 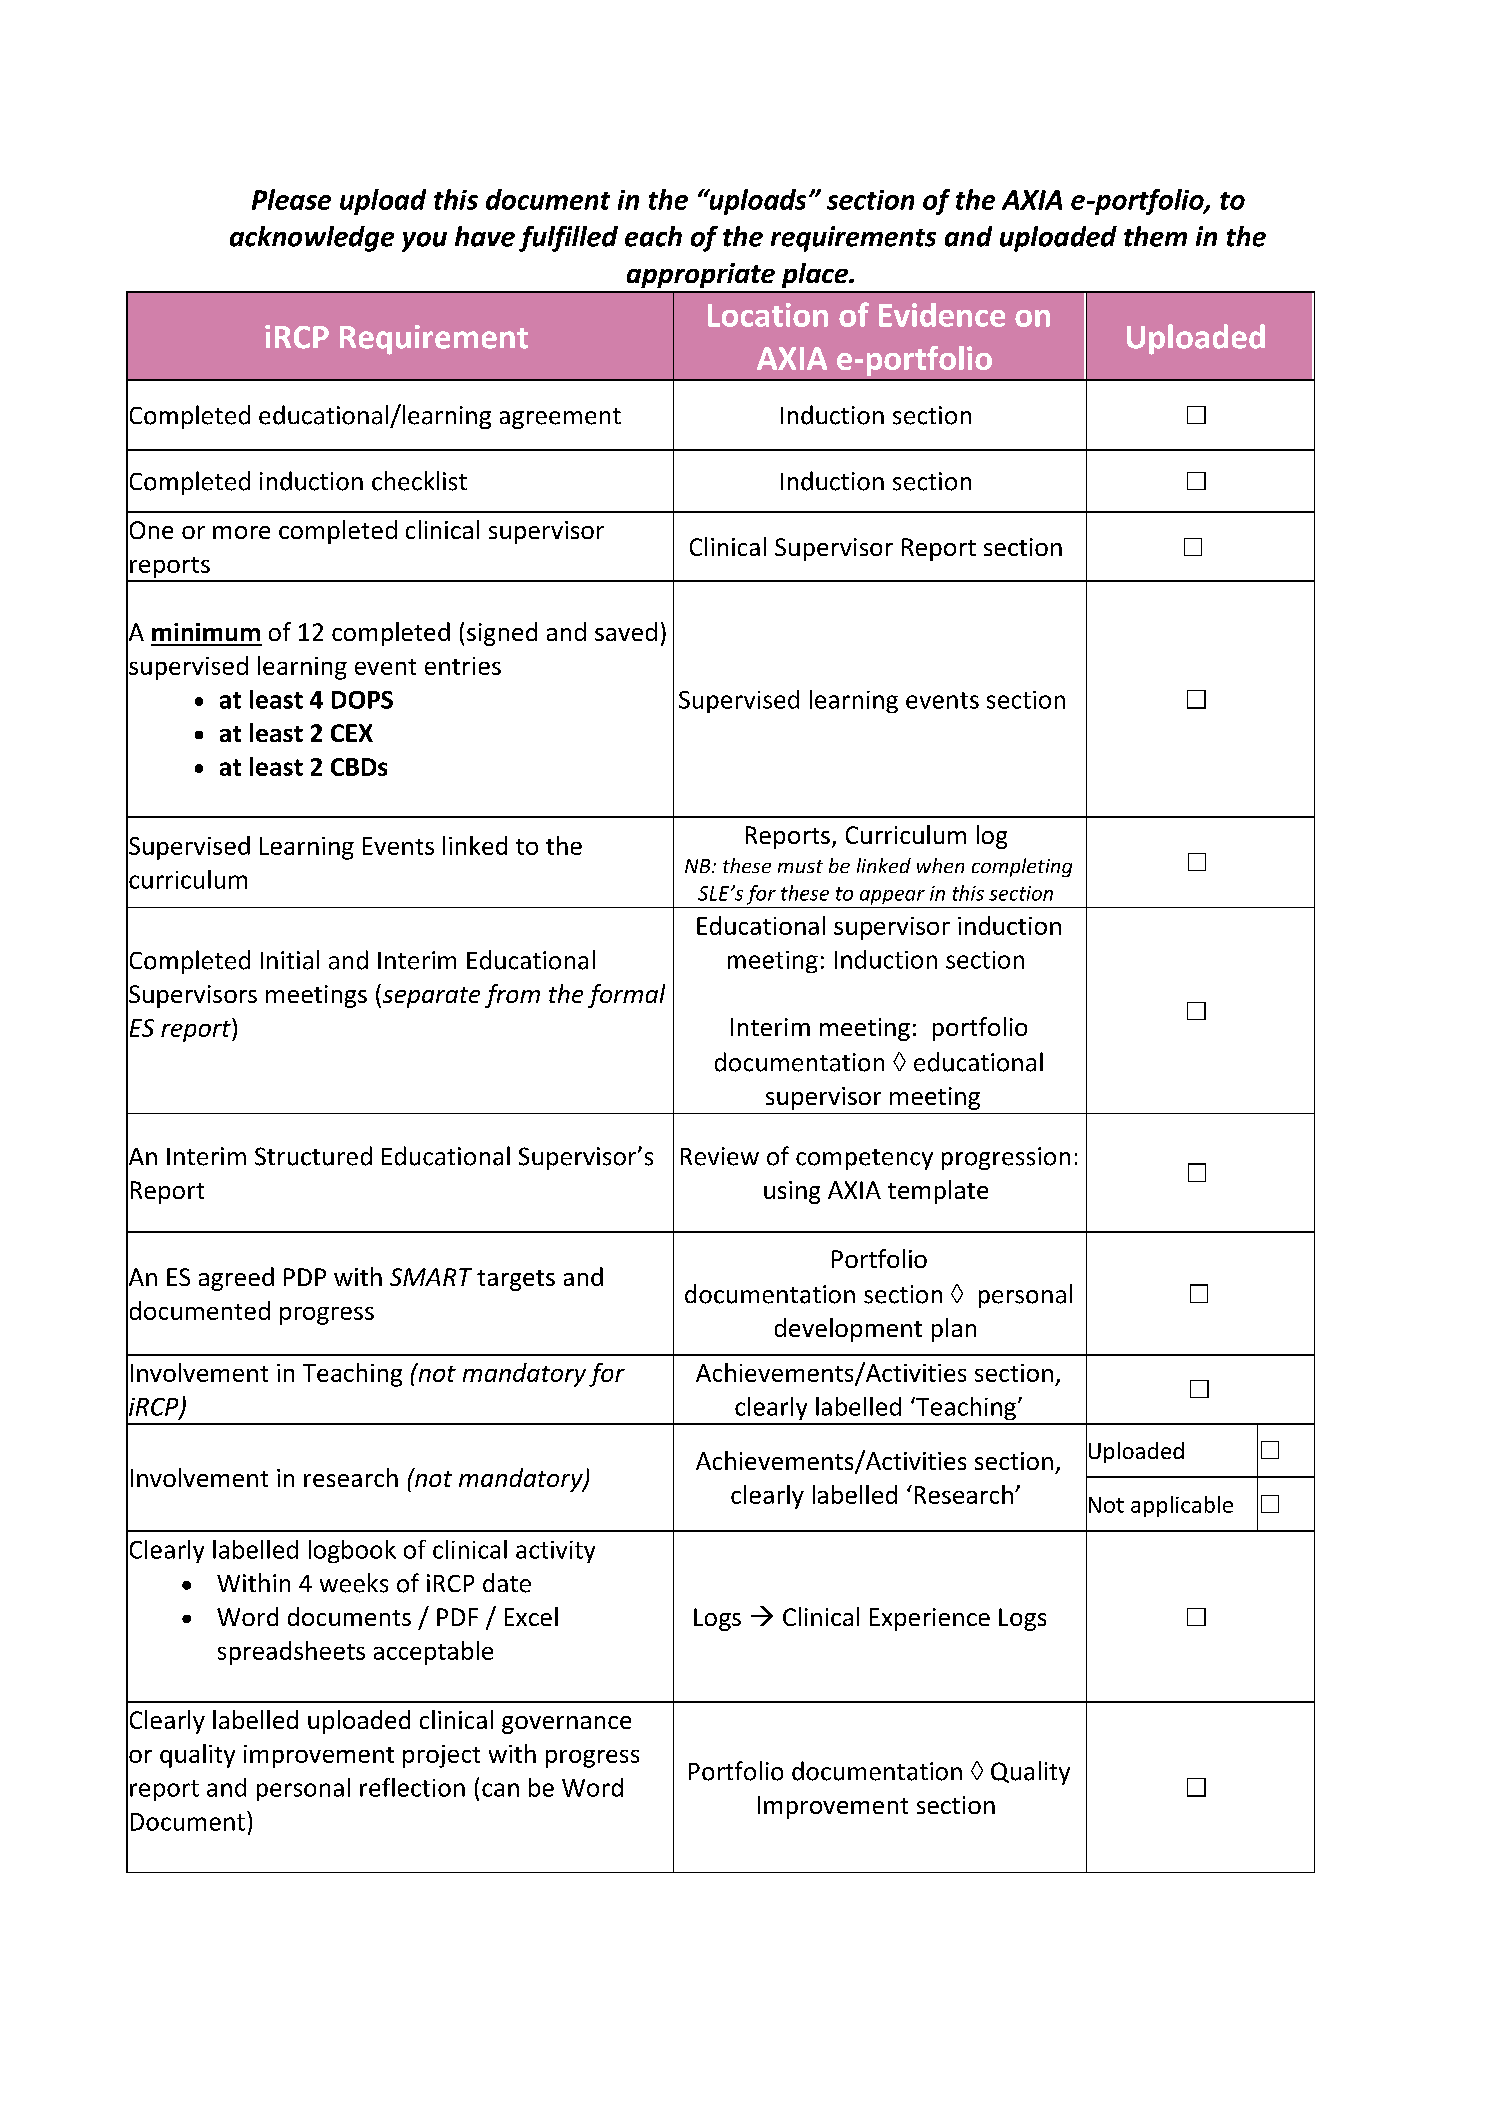 What do you see at coordinates (1155, 236) in the page?
I see `them` at bounding box center [1155, 236].
